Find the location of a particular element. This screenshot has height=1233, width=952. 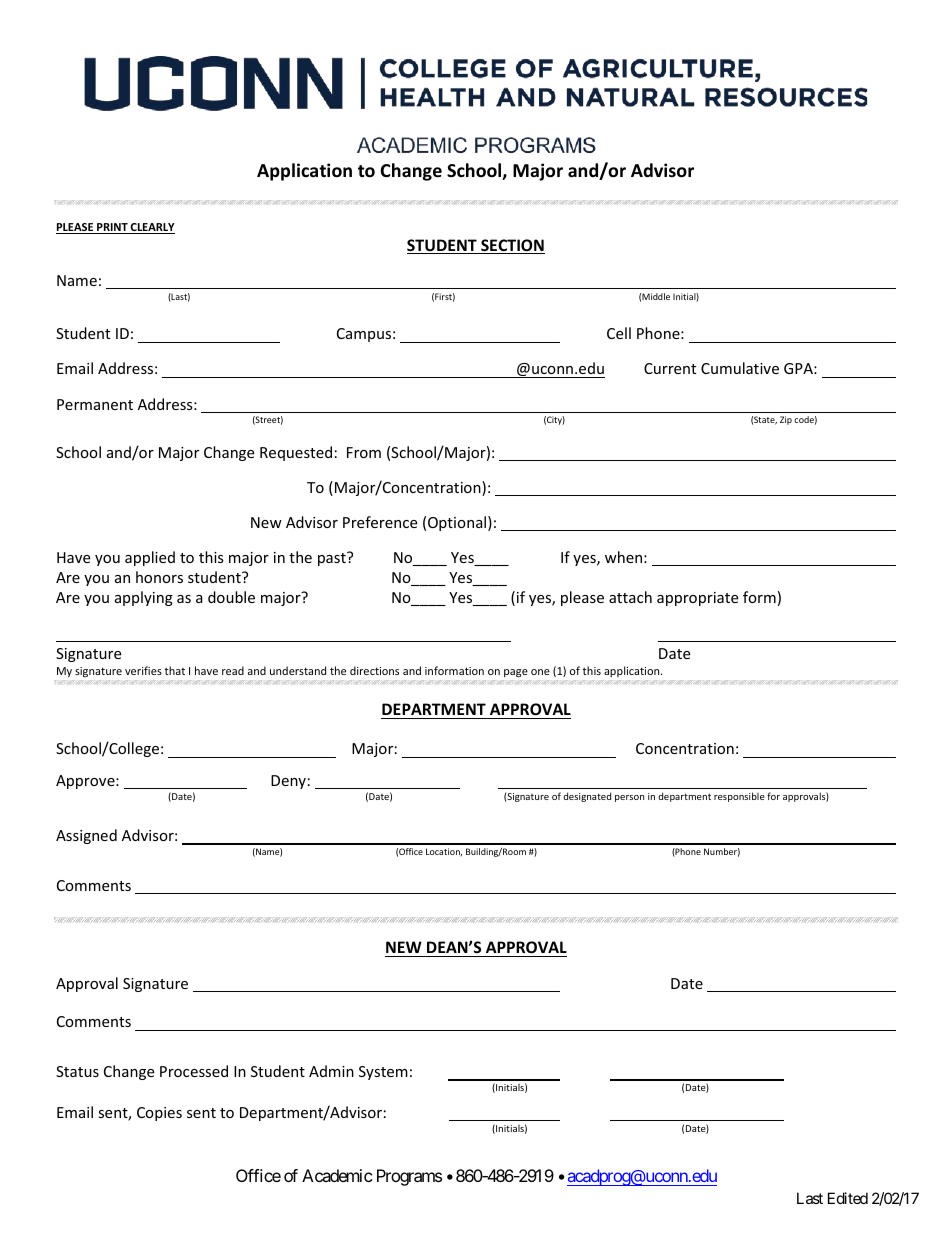

Cumulative is located at coordinates (740, 368).
